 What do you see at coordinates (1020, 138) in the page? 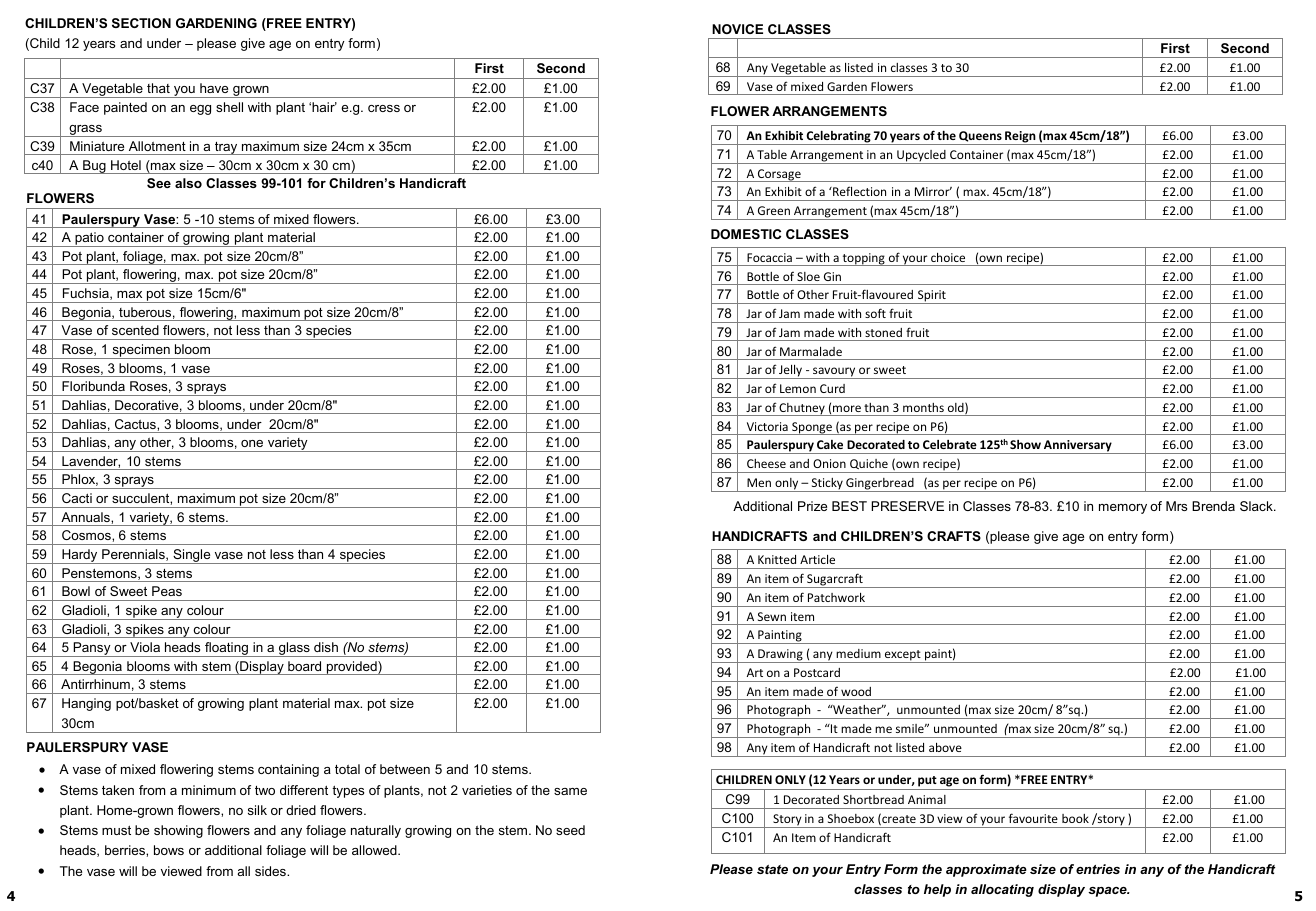
I see `Reign` at bounding box center [1020, 138].
